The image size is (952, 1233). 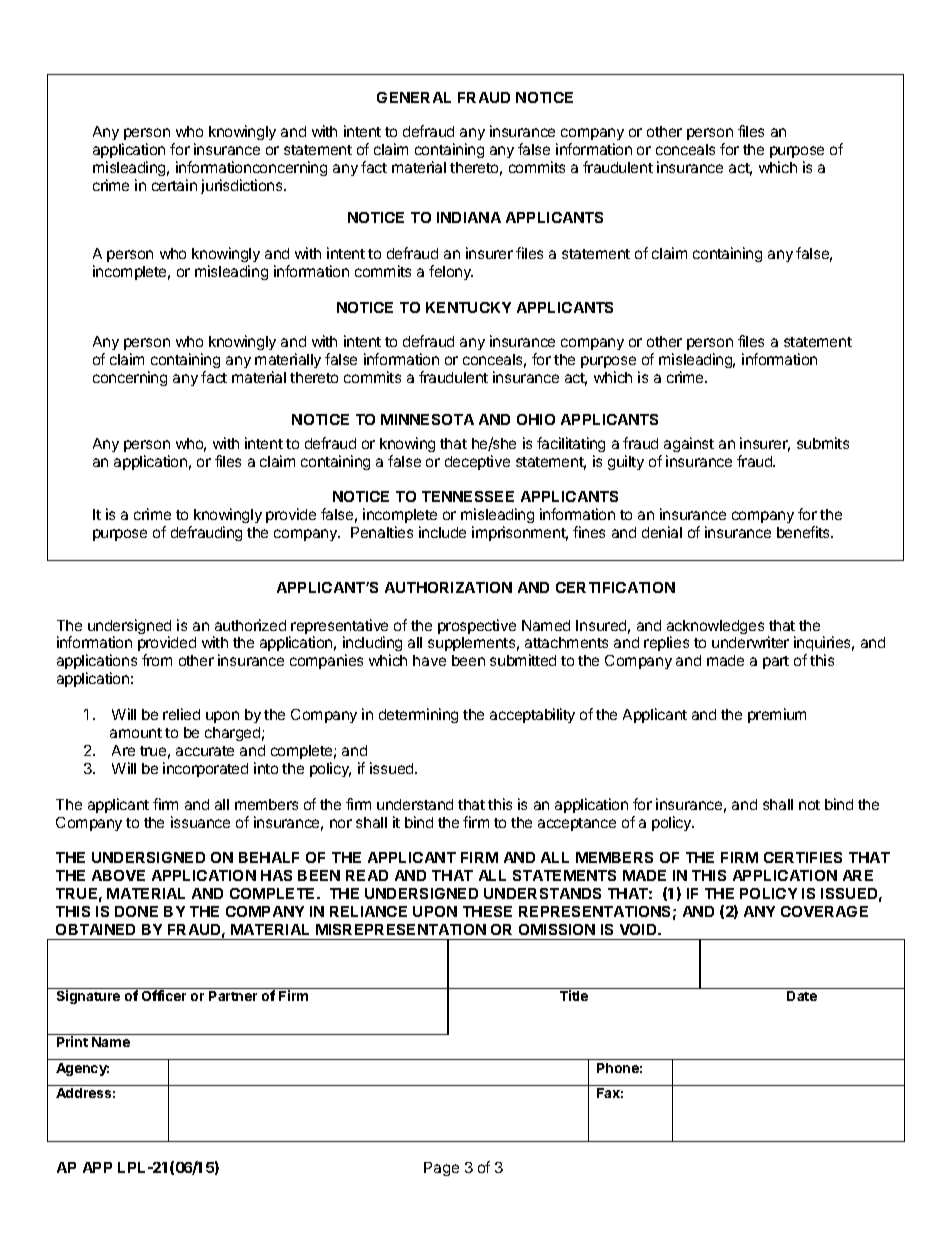 I want to click on Page, so click(x=441, y=1169).
